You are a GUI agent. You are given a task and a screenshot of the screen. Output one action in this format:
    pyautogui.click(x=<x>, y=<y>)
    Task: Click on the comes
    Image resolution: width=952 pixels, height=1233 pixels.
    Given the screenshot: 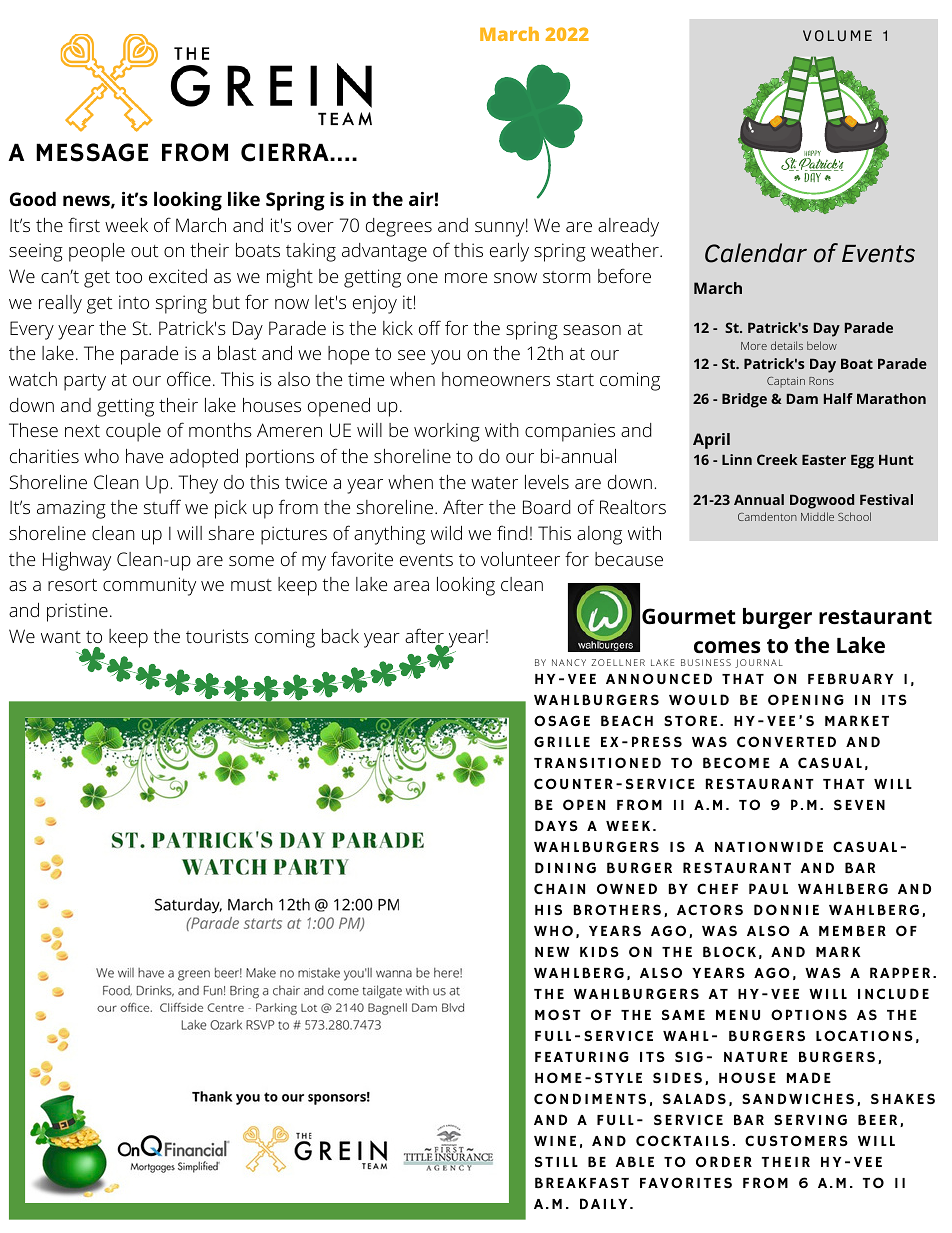 What is the action you would take?
    pyautogui.click(x=727, y=647)
